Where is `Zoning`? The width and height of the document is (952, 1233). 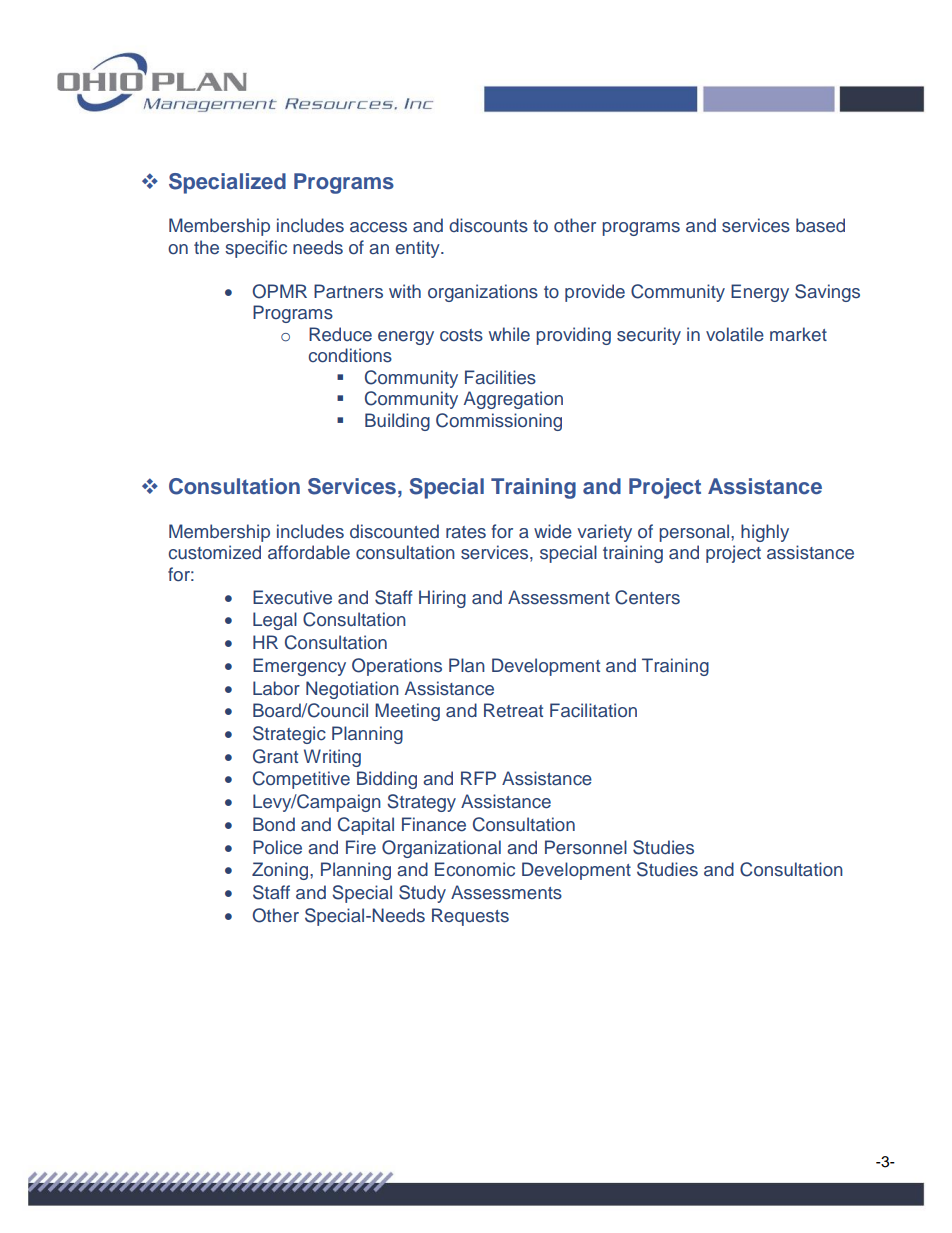
Zoning is located at coordinates (281, 871).
